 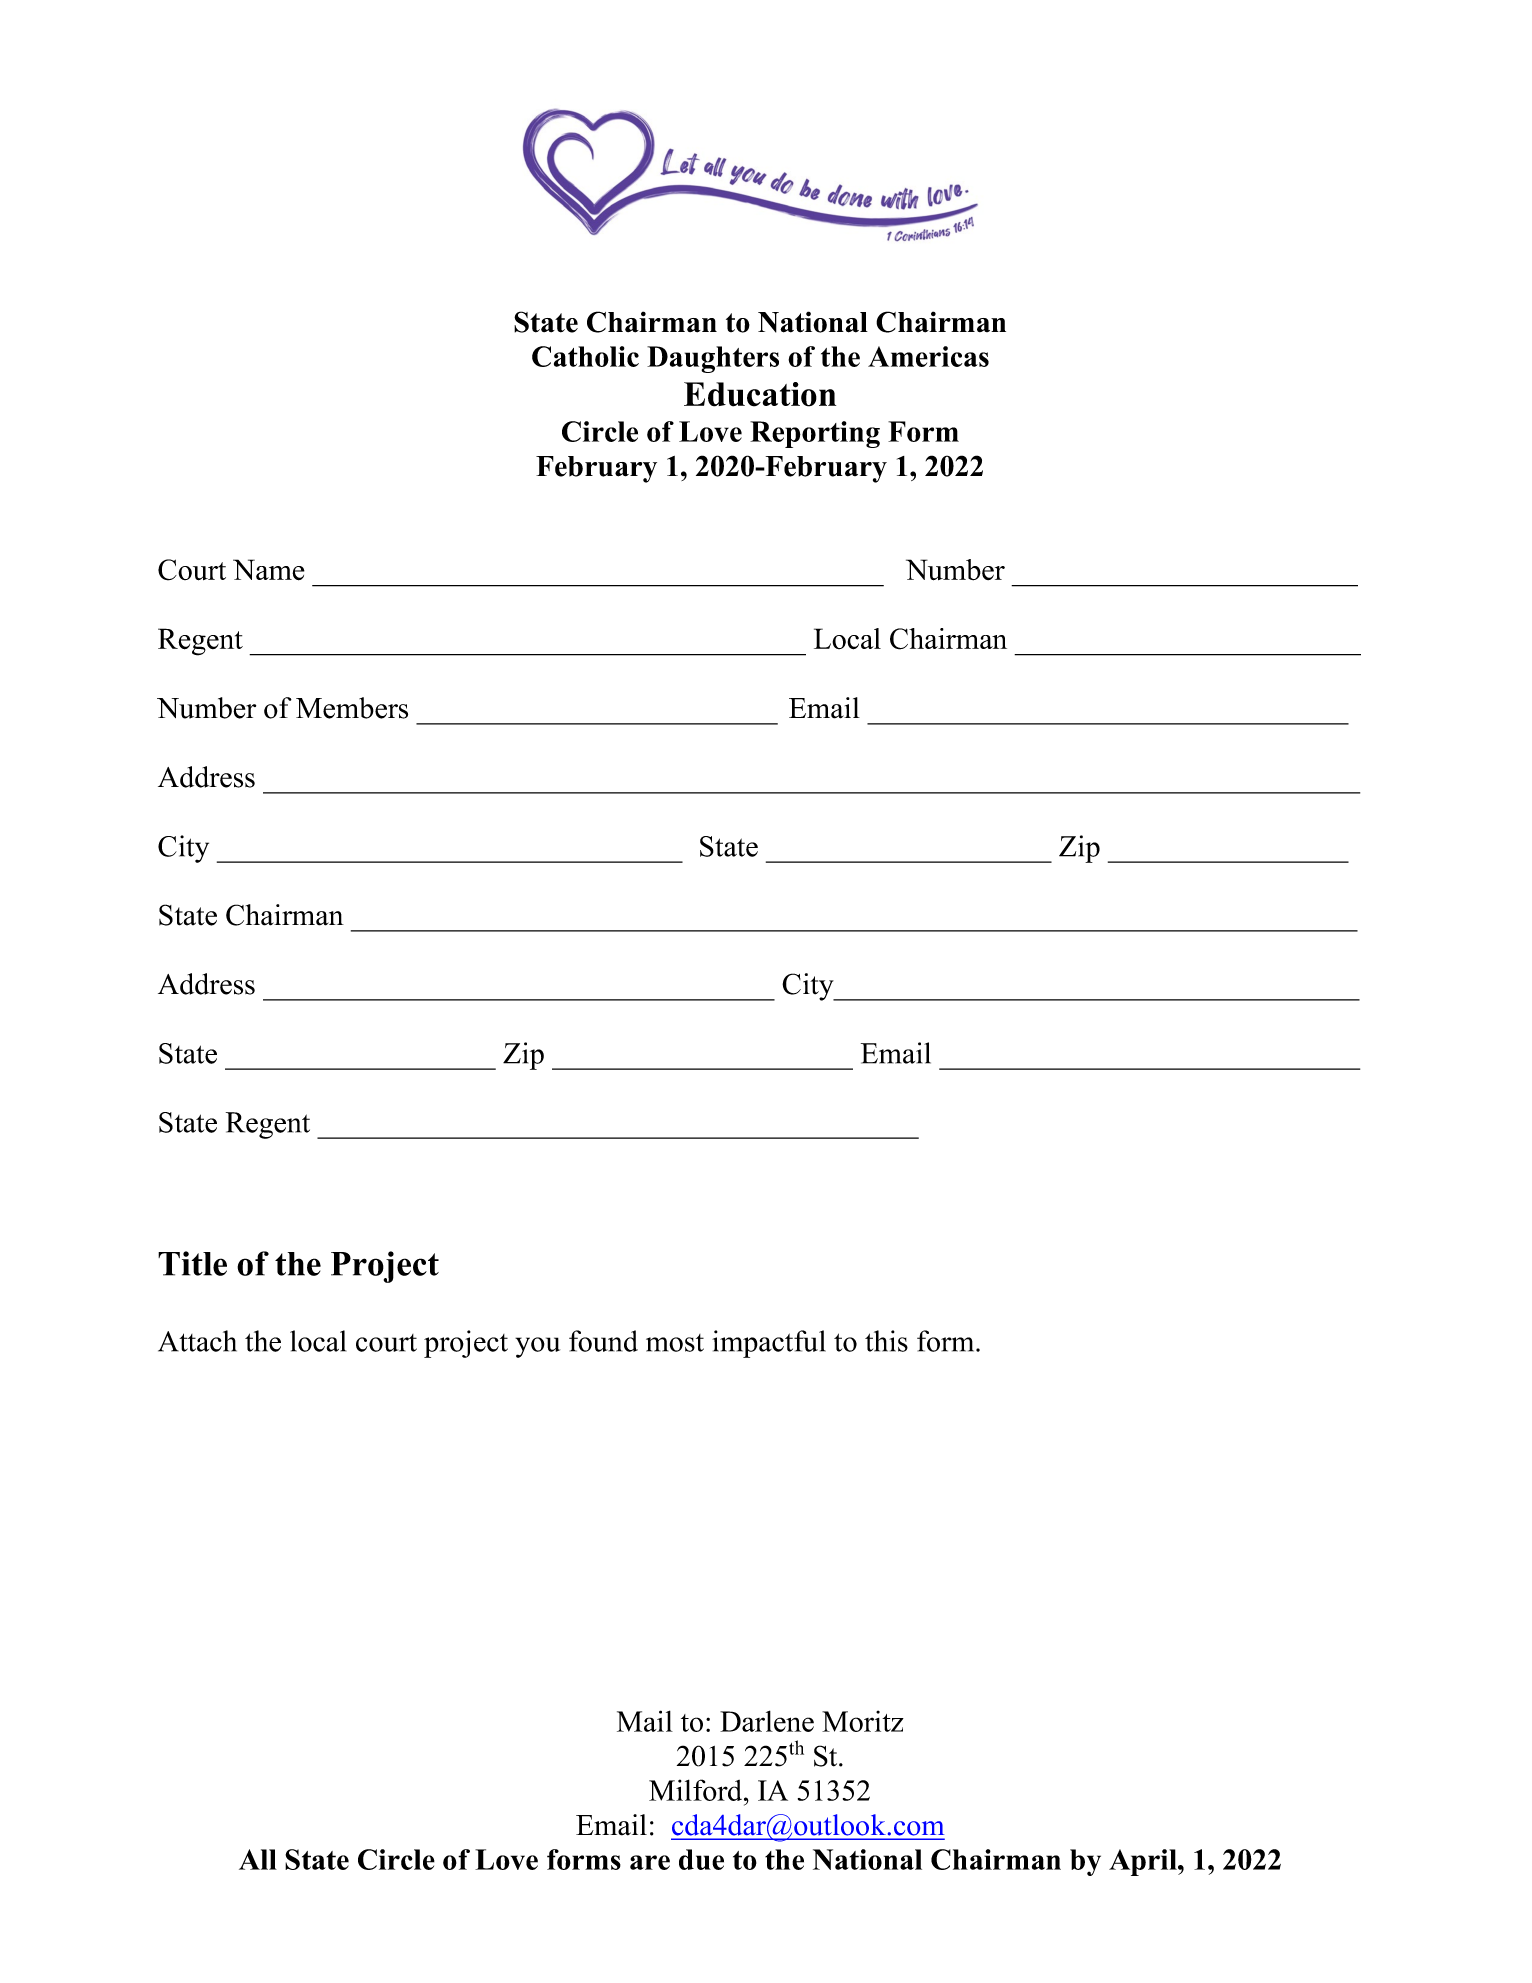 What do you see at coordinates (928, 356) in the screenshot?
I see `Americas` at bounding box center [928, 356].
